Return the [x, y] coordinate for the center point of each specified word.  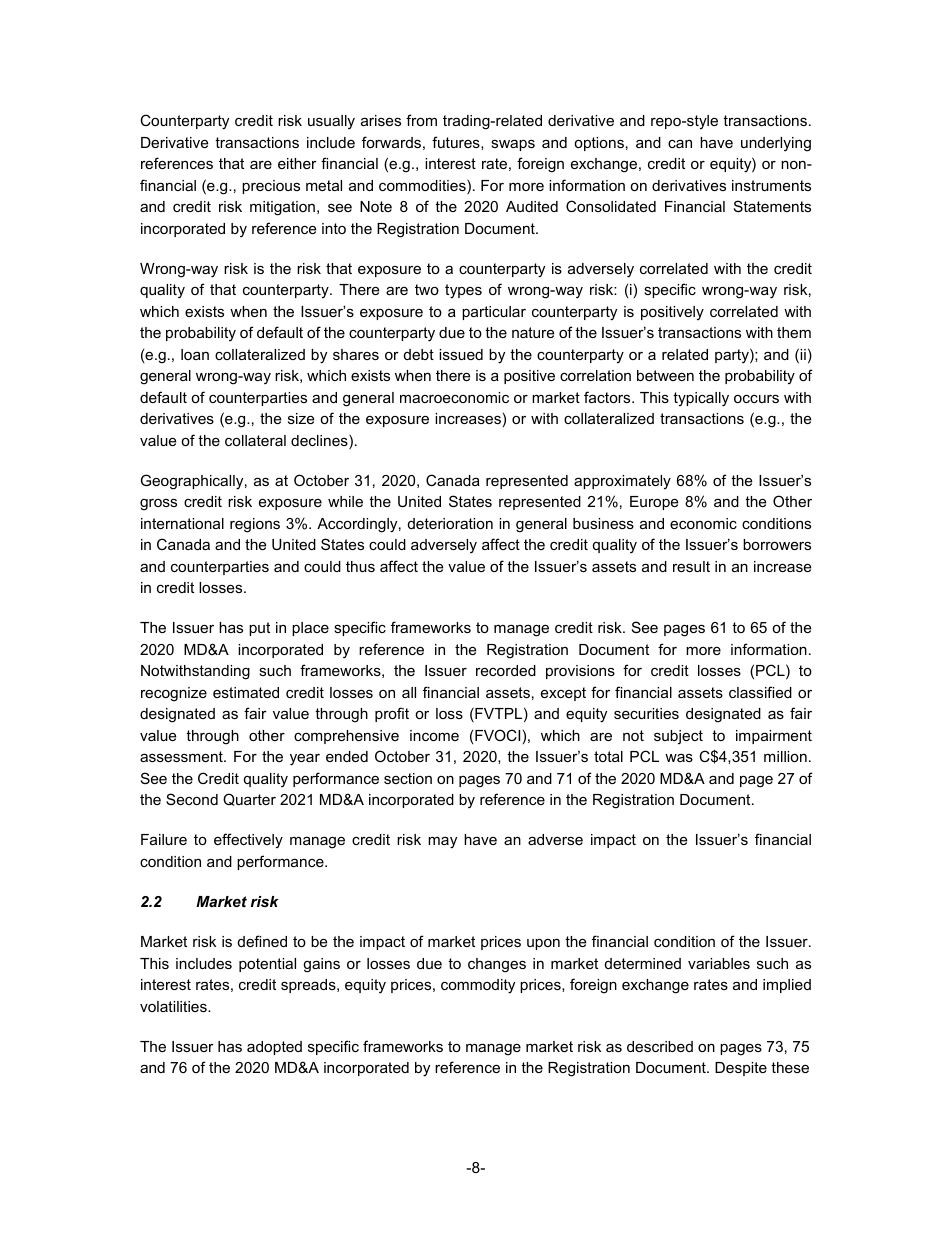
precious [271, 187]
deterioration [450, 523]
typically [701, 399]
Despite [741, 1069]
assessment [182, 756]
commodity [478, 986]
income [434, 735]
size [301, 418]
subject [678, 737]
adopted [274, 1048]
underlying [776, 144]
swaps [513, 145]
